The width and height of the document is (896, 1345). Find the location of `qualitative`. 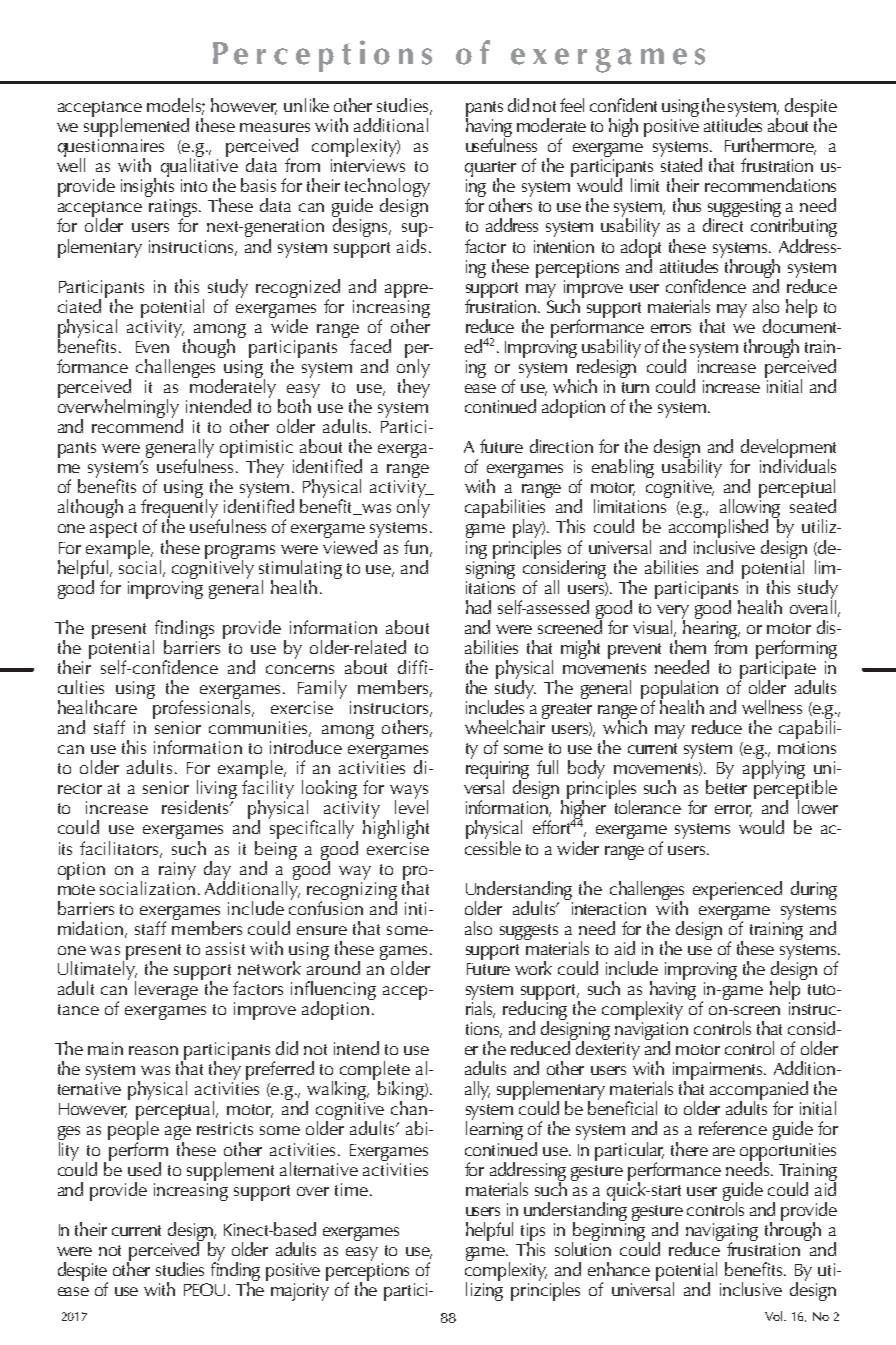

qualitative is located at coordinates (199, 168).
